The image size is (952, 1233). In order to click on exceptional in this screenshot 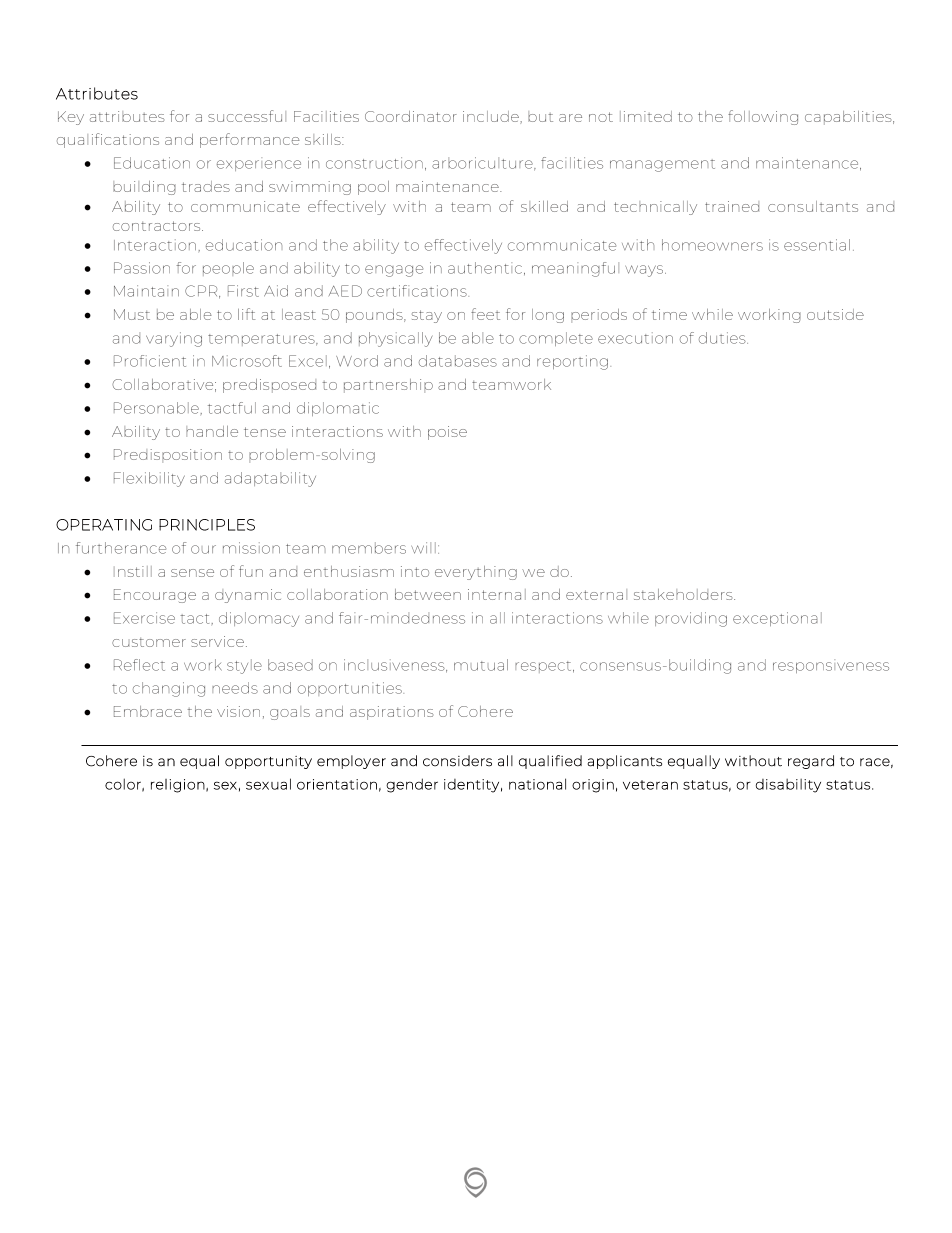, I will do `click(777, 619)`.
